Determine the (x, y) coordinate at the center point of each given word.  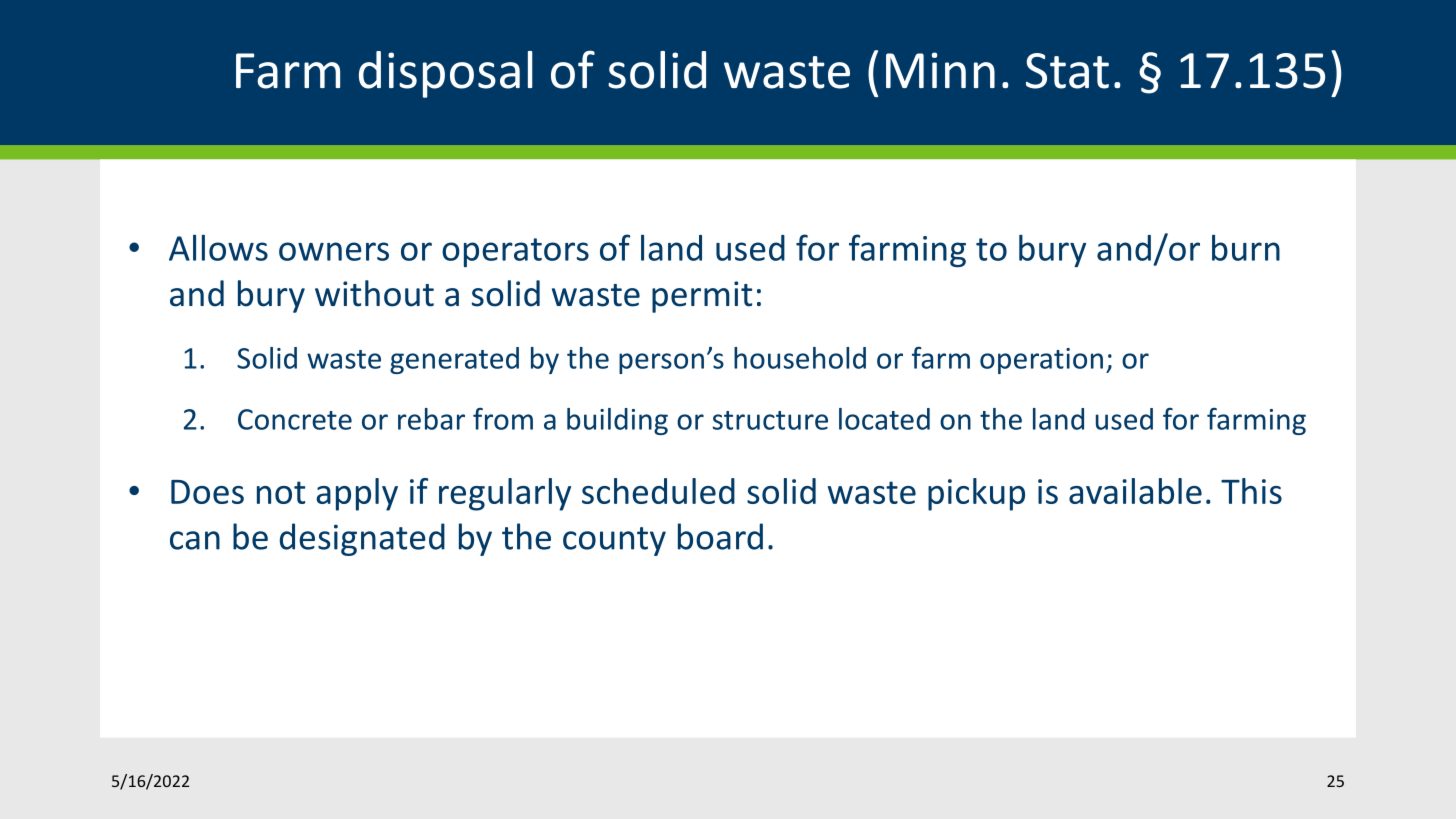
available (1135, 491)
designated (362, 539)
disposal (445, 74)
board (720, 536)
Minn (940, 70)
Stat (1067, 71)
